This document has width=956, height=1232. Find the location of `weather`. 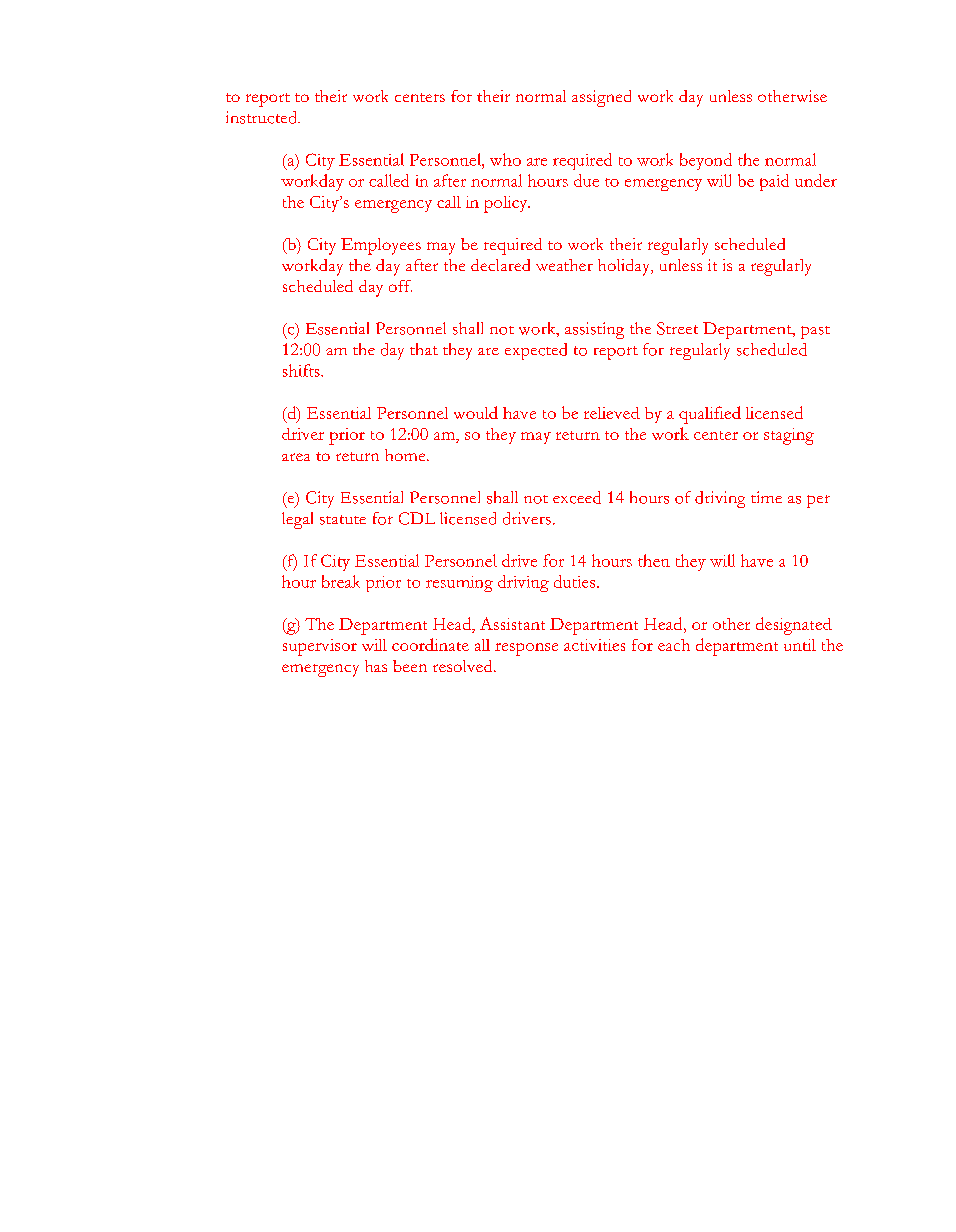

weather is located at coordinates (564, 265).
